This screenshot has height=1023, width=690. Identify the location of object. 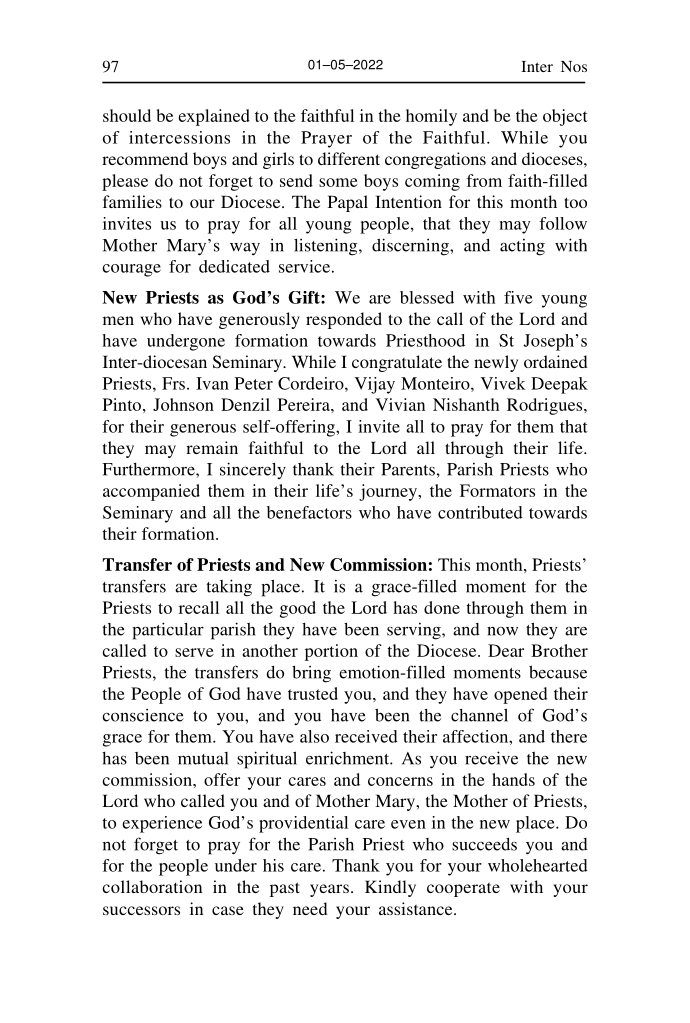
(565, 117).
